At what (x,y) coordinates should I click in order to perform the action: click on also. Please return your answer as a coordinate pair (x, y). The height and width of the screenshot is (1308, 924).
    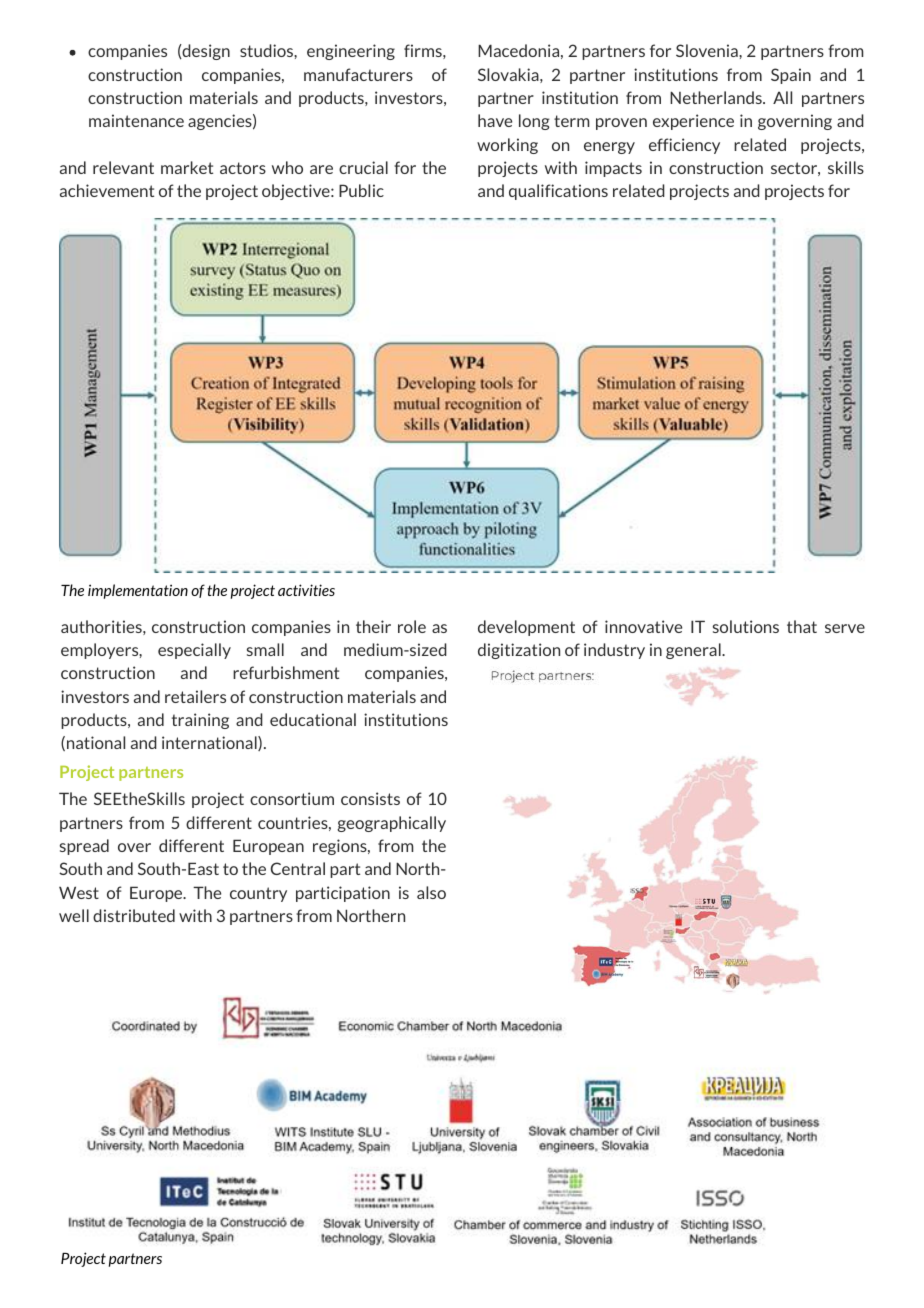
    Looking at the image, I should click on (431, 892).
